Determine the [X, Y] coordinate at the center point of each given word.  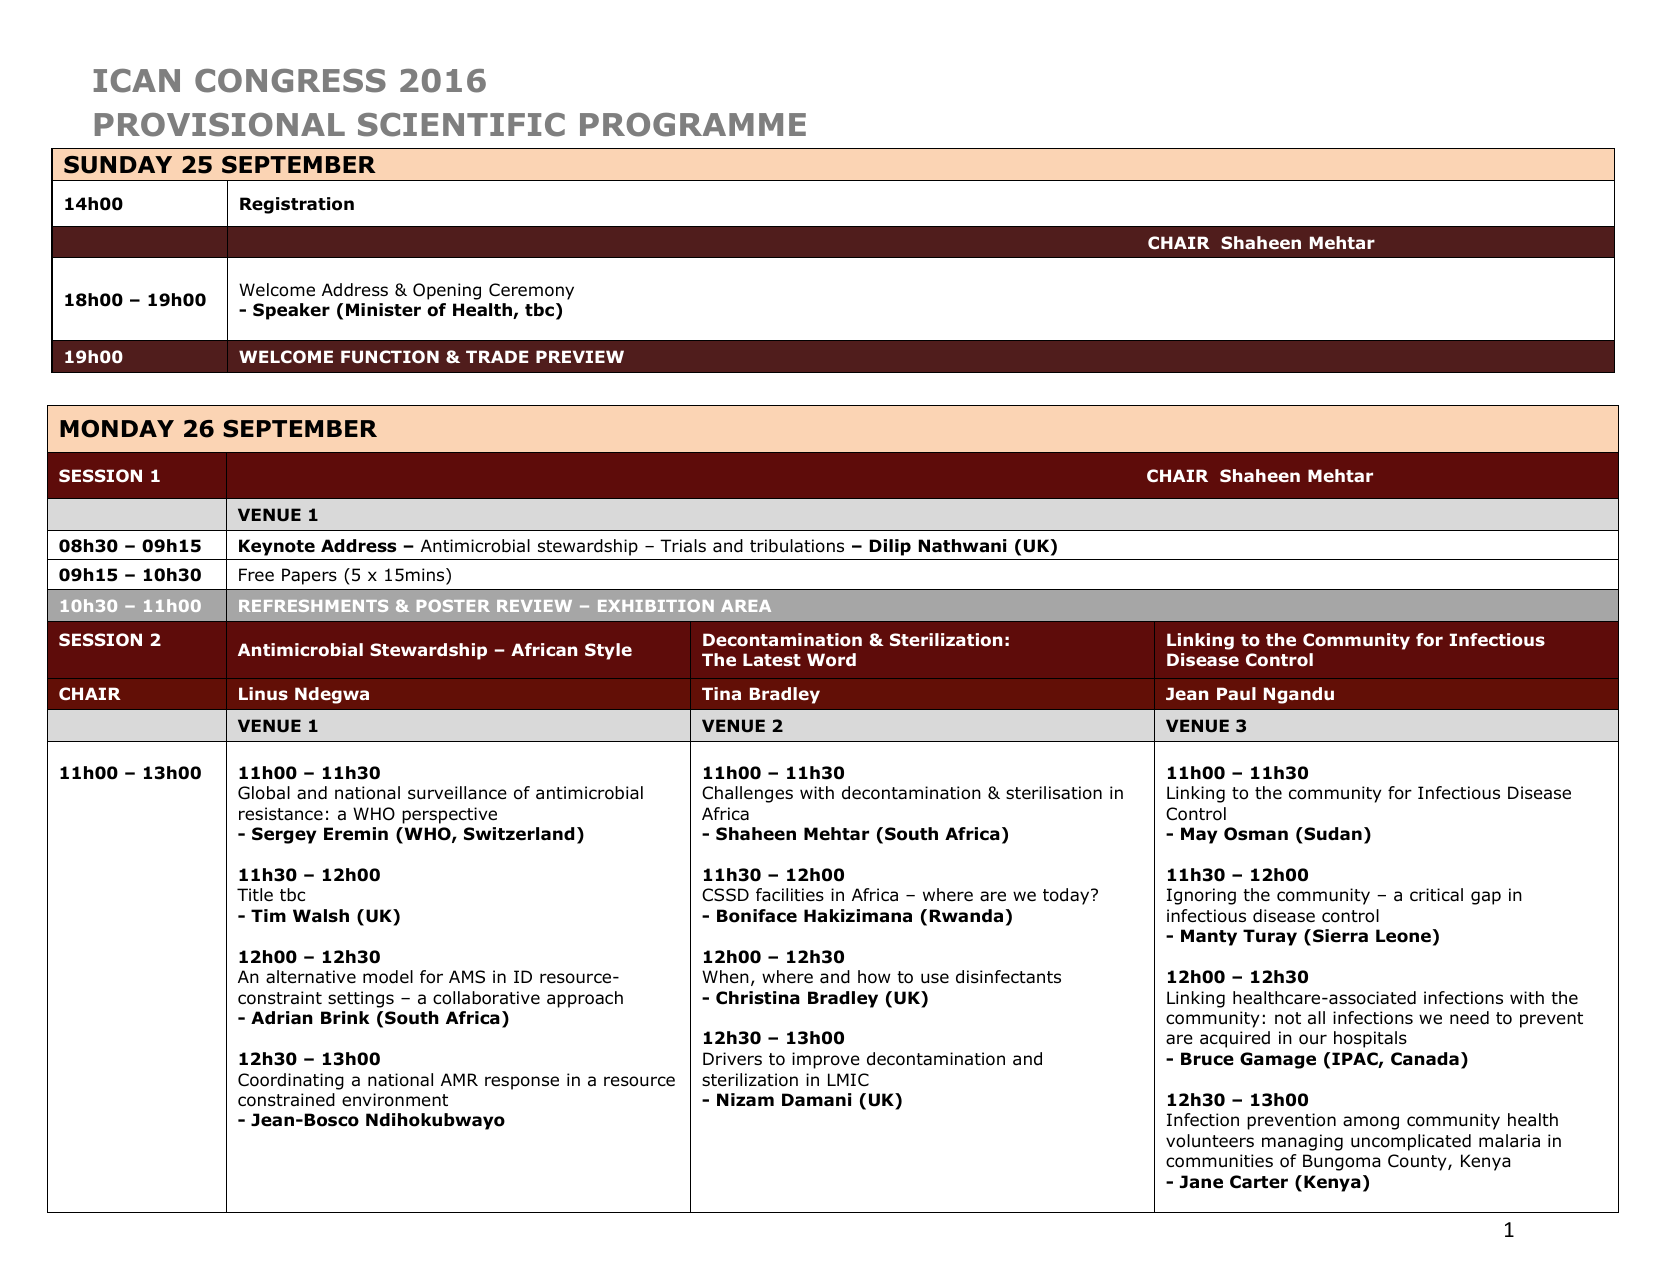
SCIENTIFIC [461, 125]
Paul [1236, 693]
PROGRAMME [693, 124]
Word [831, 660]
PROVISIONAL [220, 124]
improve [826, 1060]
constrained [286, 1100]
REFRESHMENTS [313, 606]
